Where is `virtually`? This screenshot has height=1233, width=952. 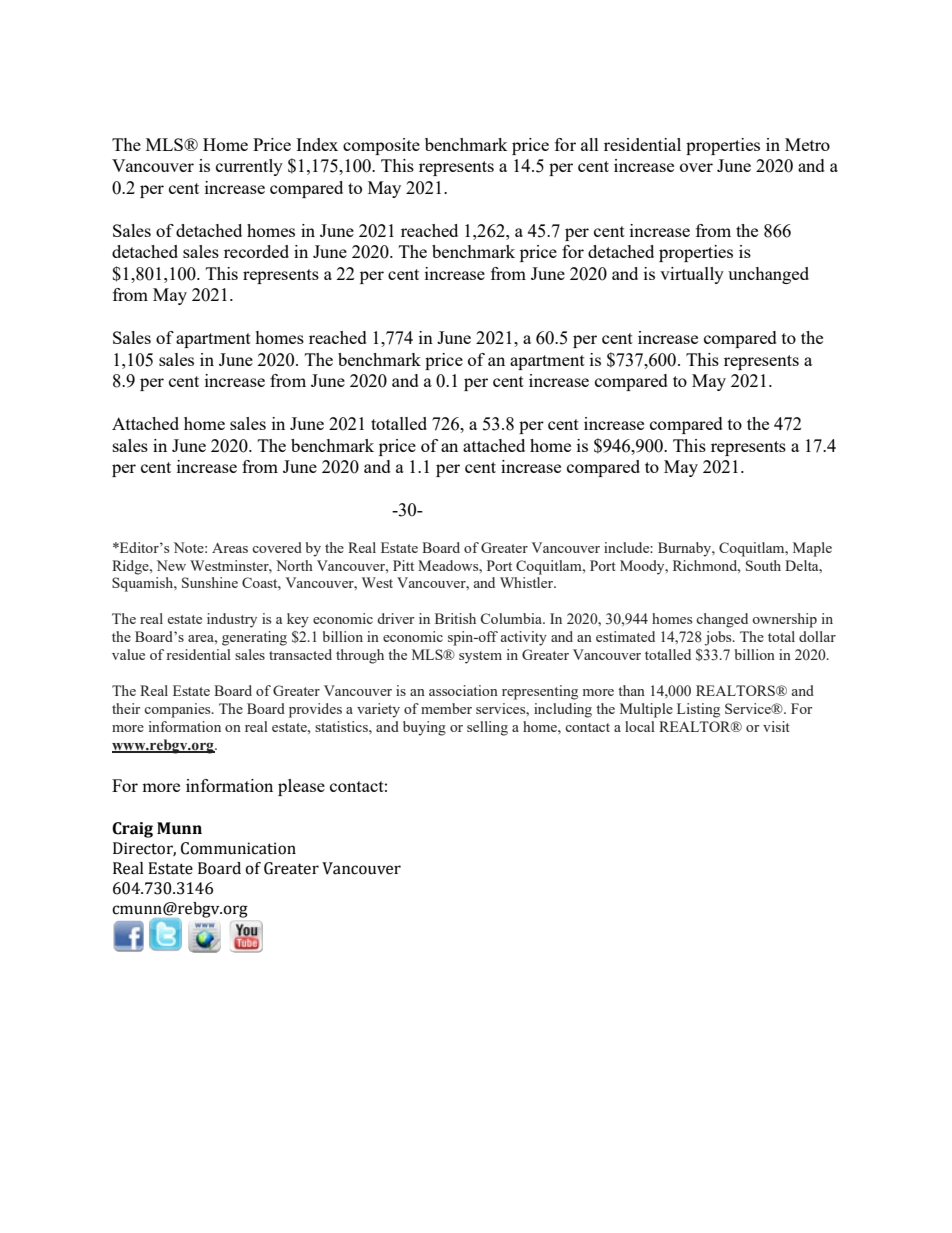 virtually is located at coordinates (692, 275).
